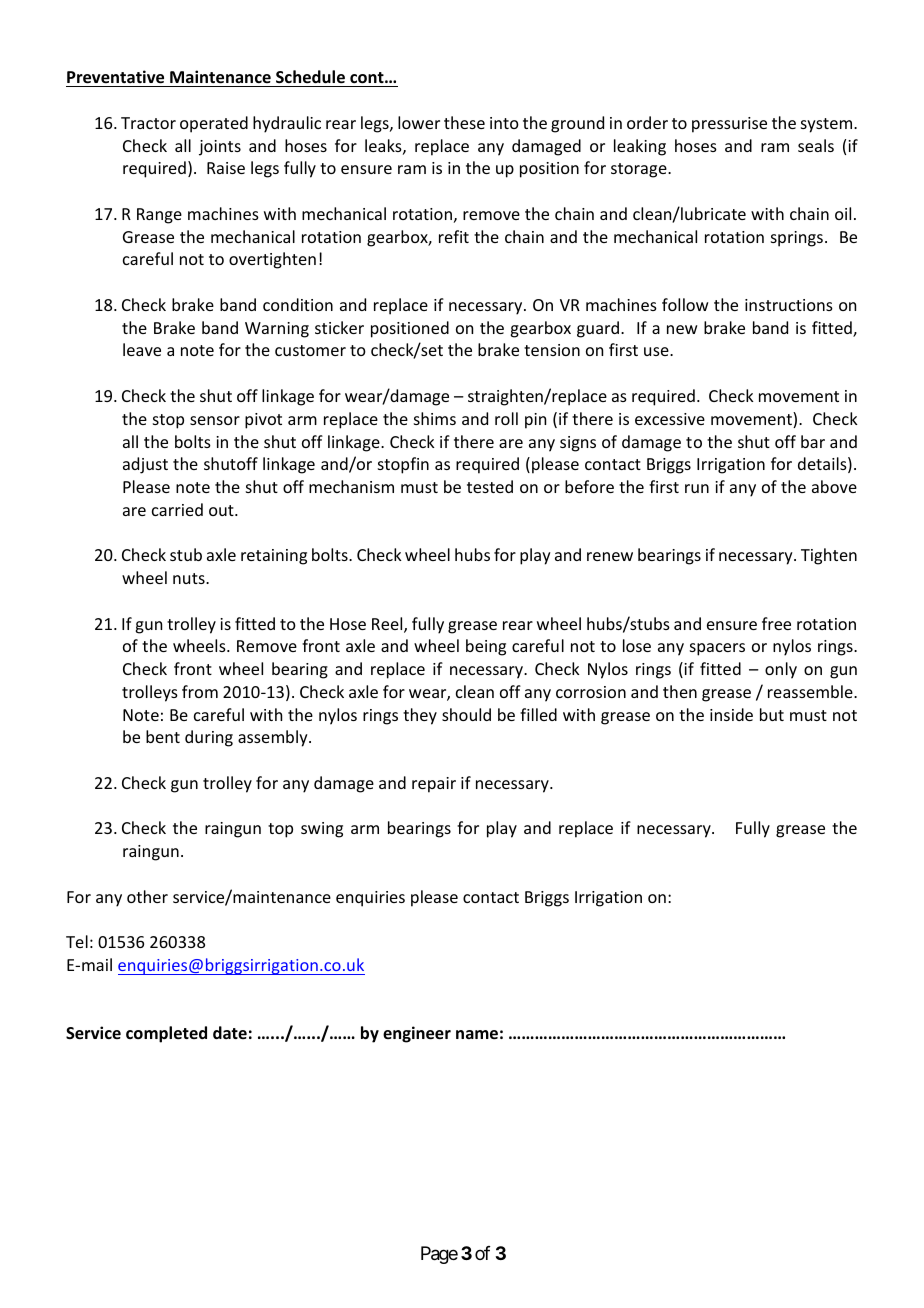  What do you see at coordinates (552, 350) in the screenshot?
I see `tension` at bounding box center [552, 350].
